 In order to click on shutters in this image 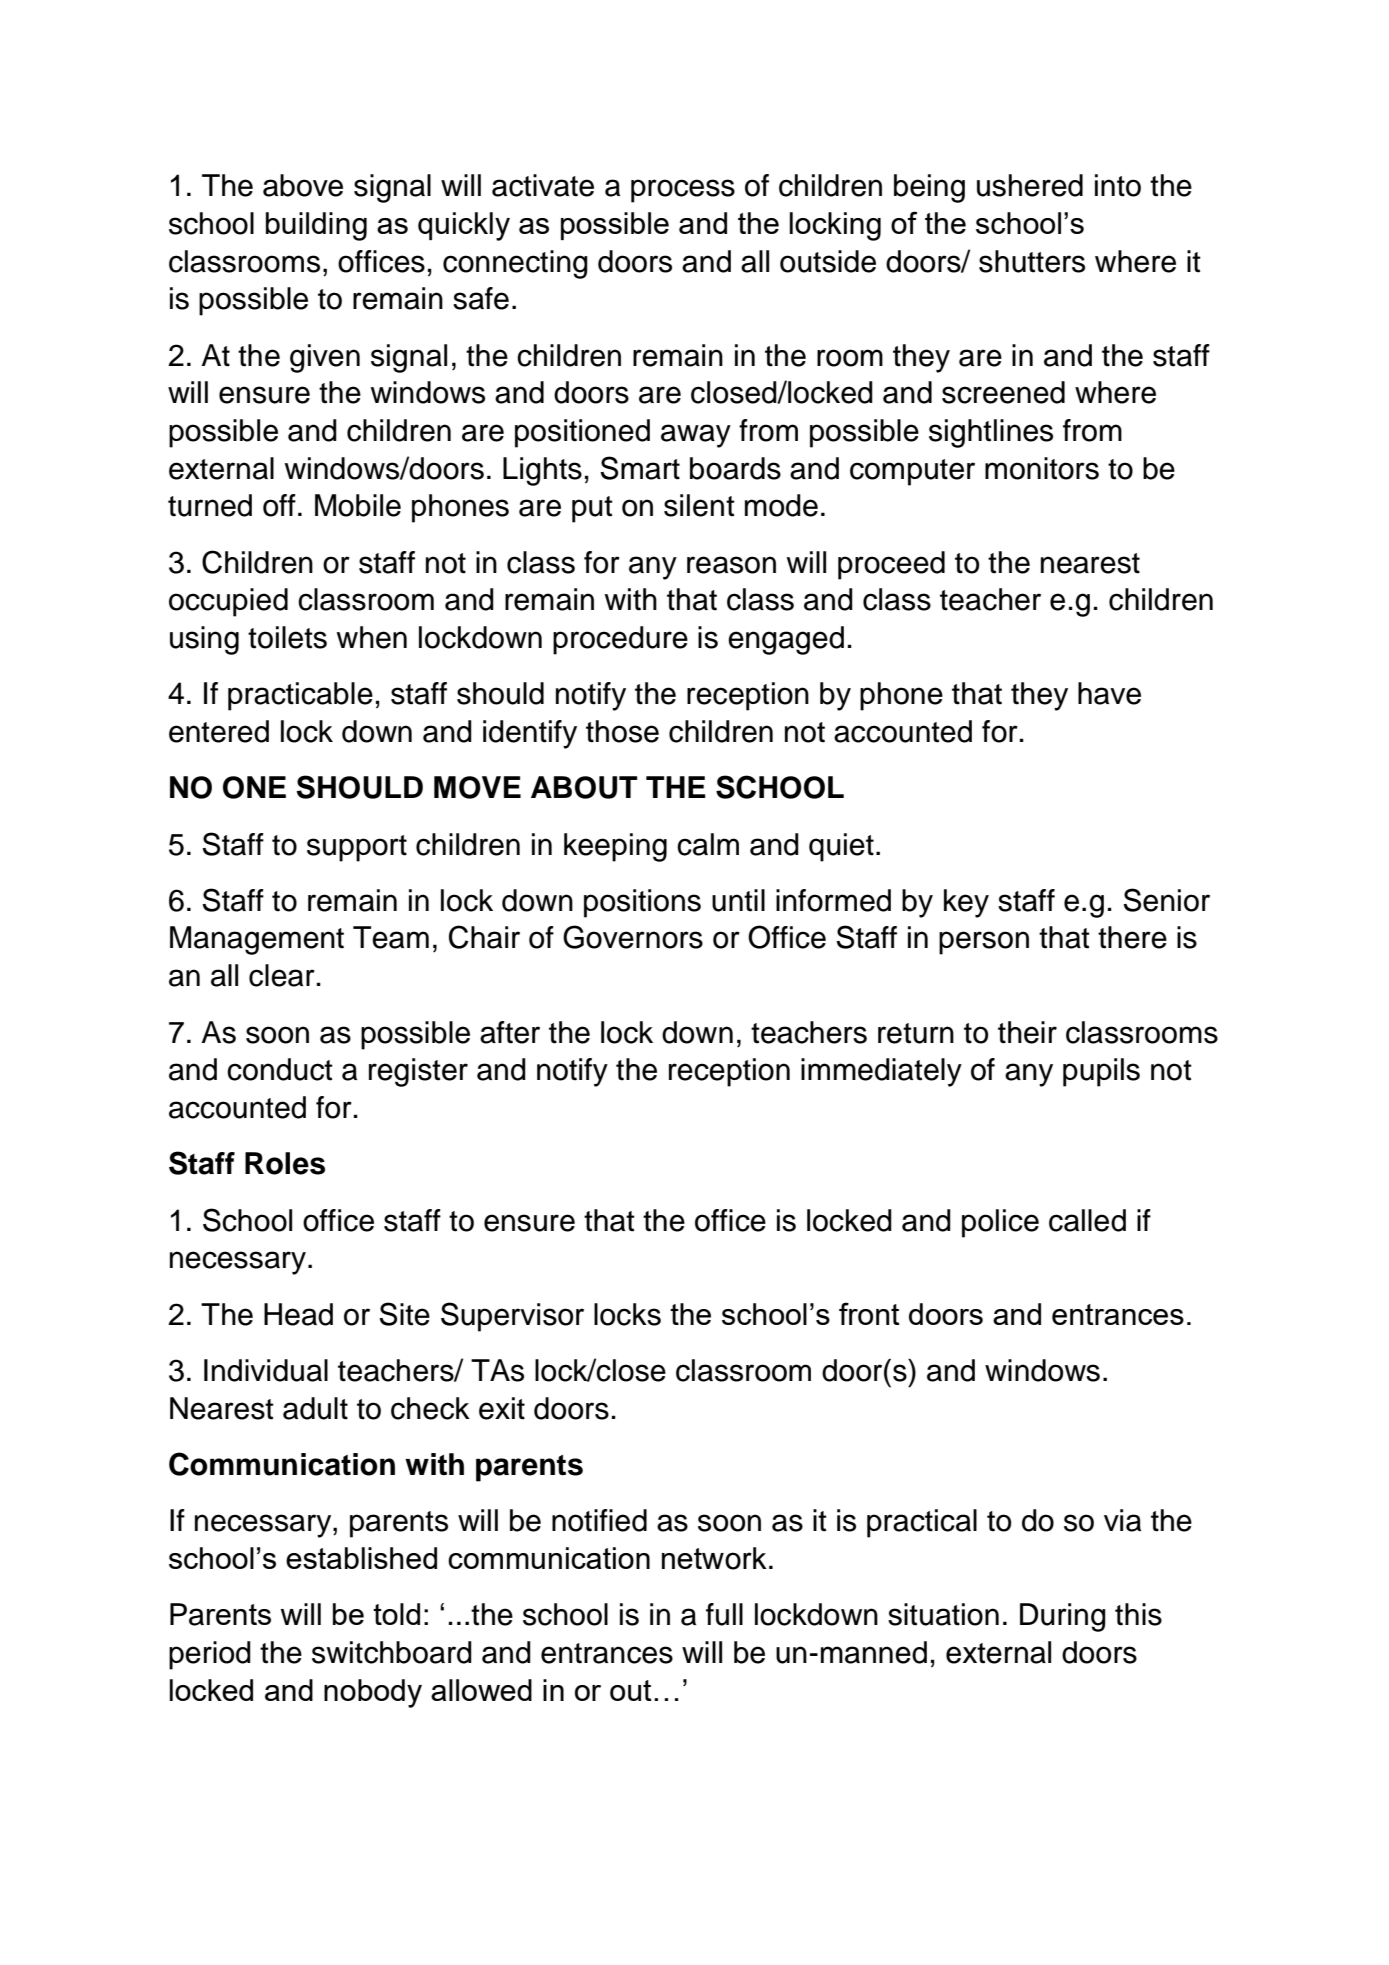, I will do `click(1032, 261)`.
